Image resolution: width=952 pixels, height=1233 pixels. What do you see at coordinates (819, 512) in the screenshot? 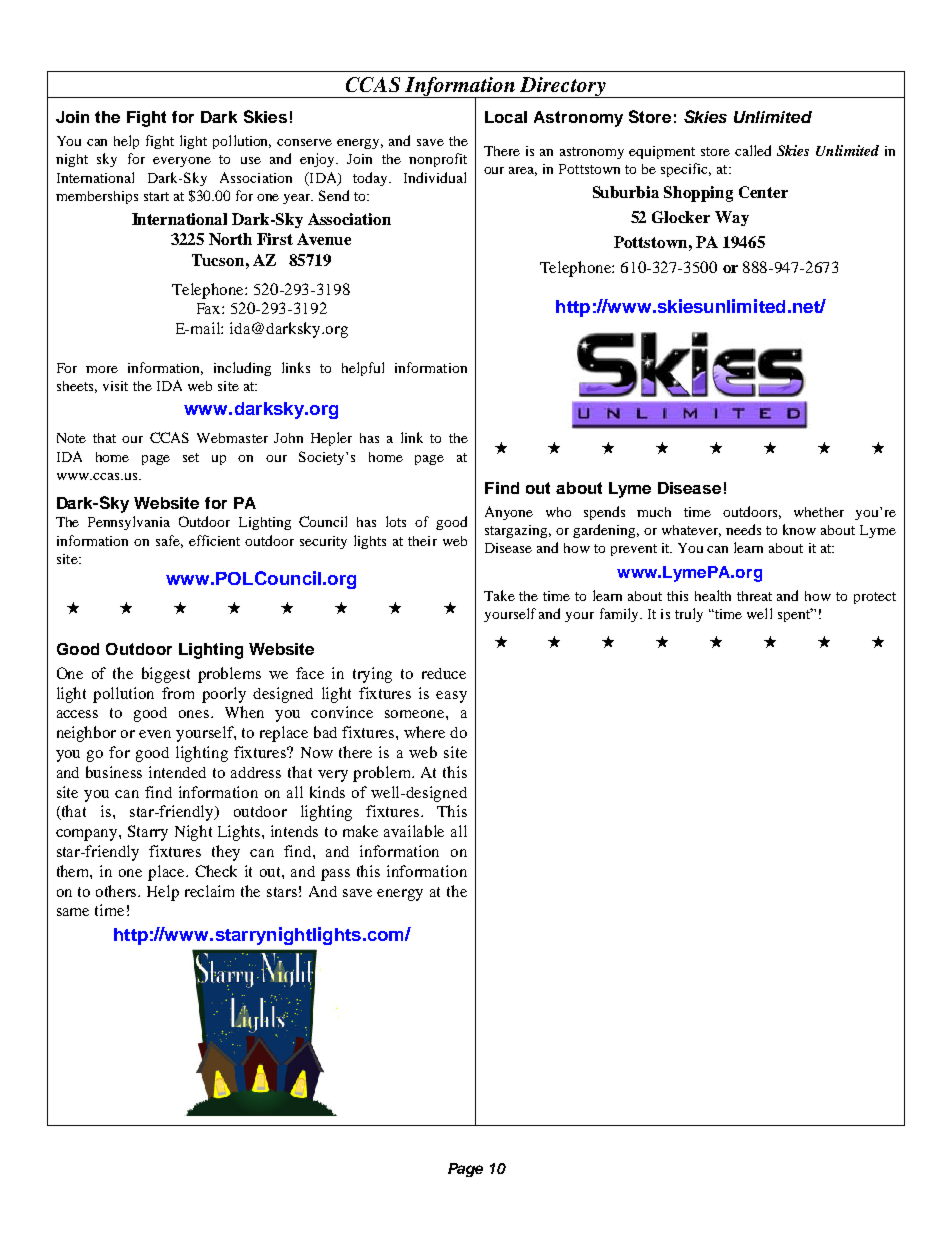
I see `whether` at bounding box center [819, 512].
